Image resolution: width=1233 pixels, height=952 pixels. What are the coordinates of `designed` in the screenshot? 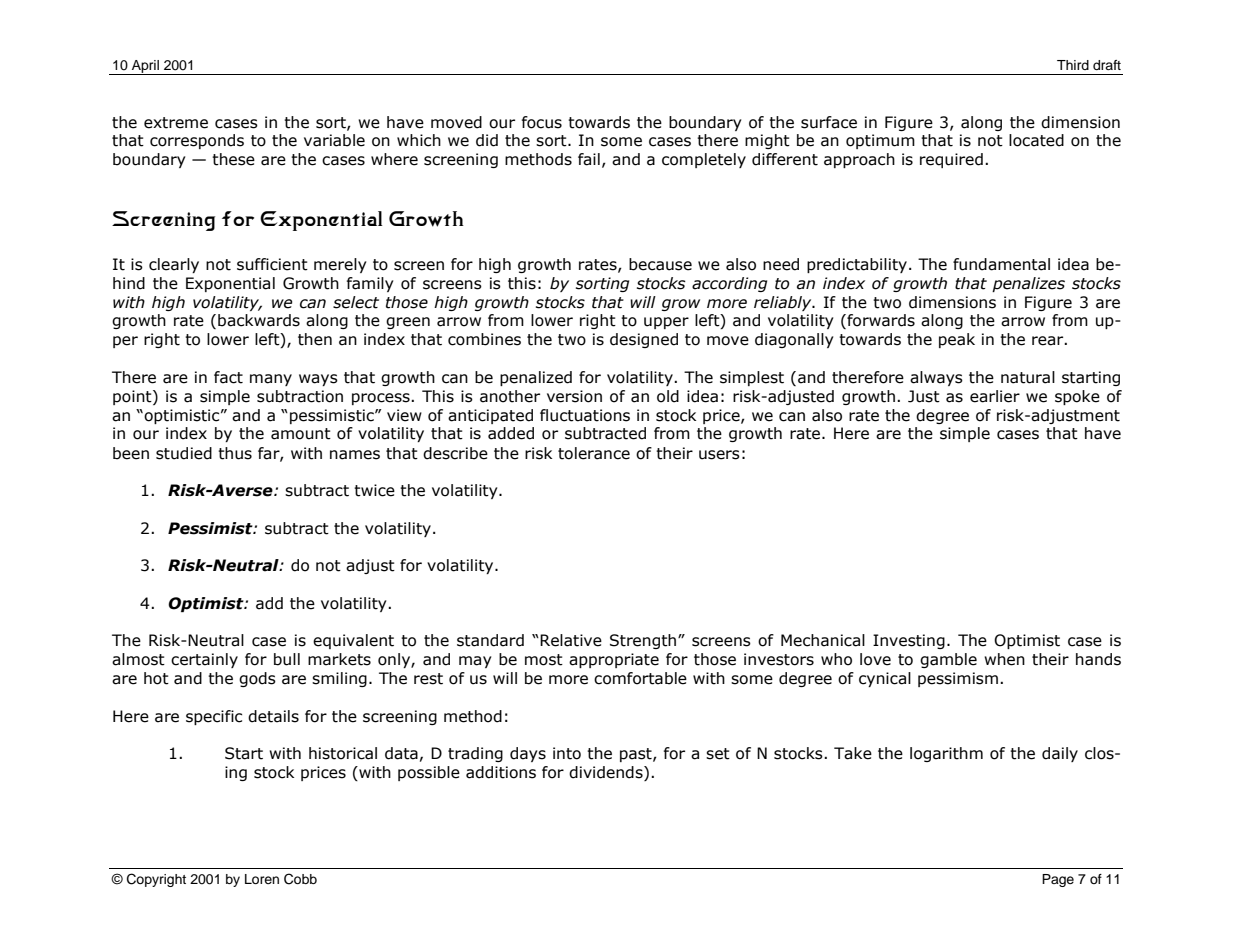 It's located at (644, 340).
